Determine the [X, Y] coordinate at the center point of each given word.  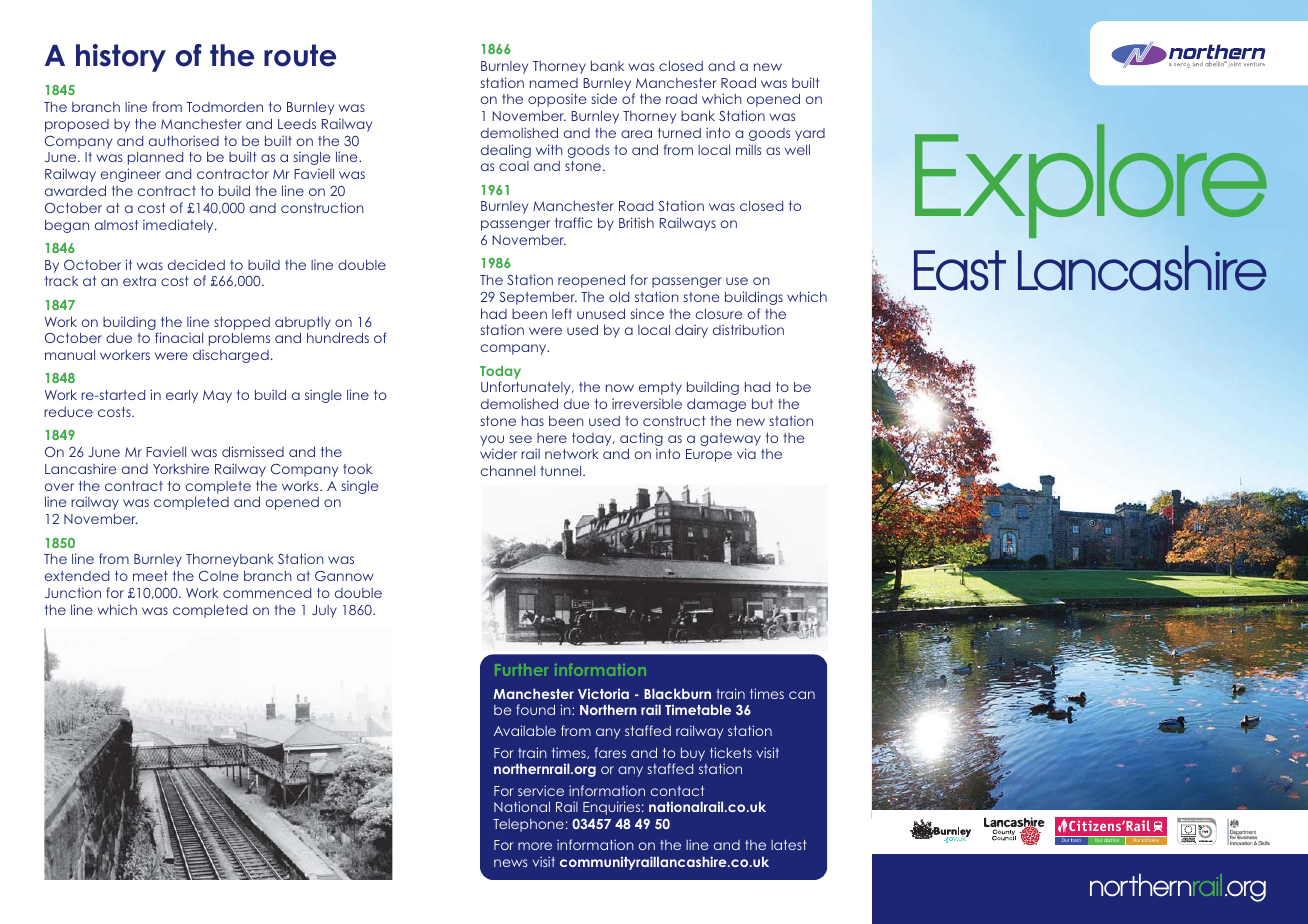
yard [810, 134]
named [554, 83]
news [510, 863]
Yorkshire [181, 468]
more [535, 846]
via [746, 453]
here [552, 438]
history [121, 58]
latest [789, 845]
